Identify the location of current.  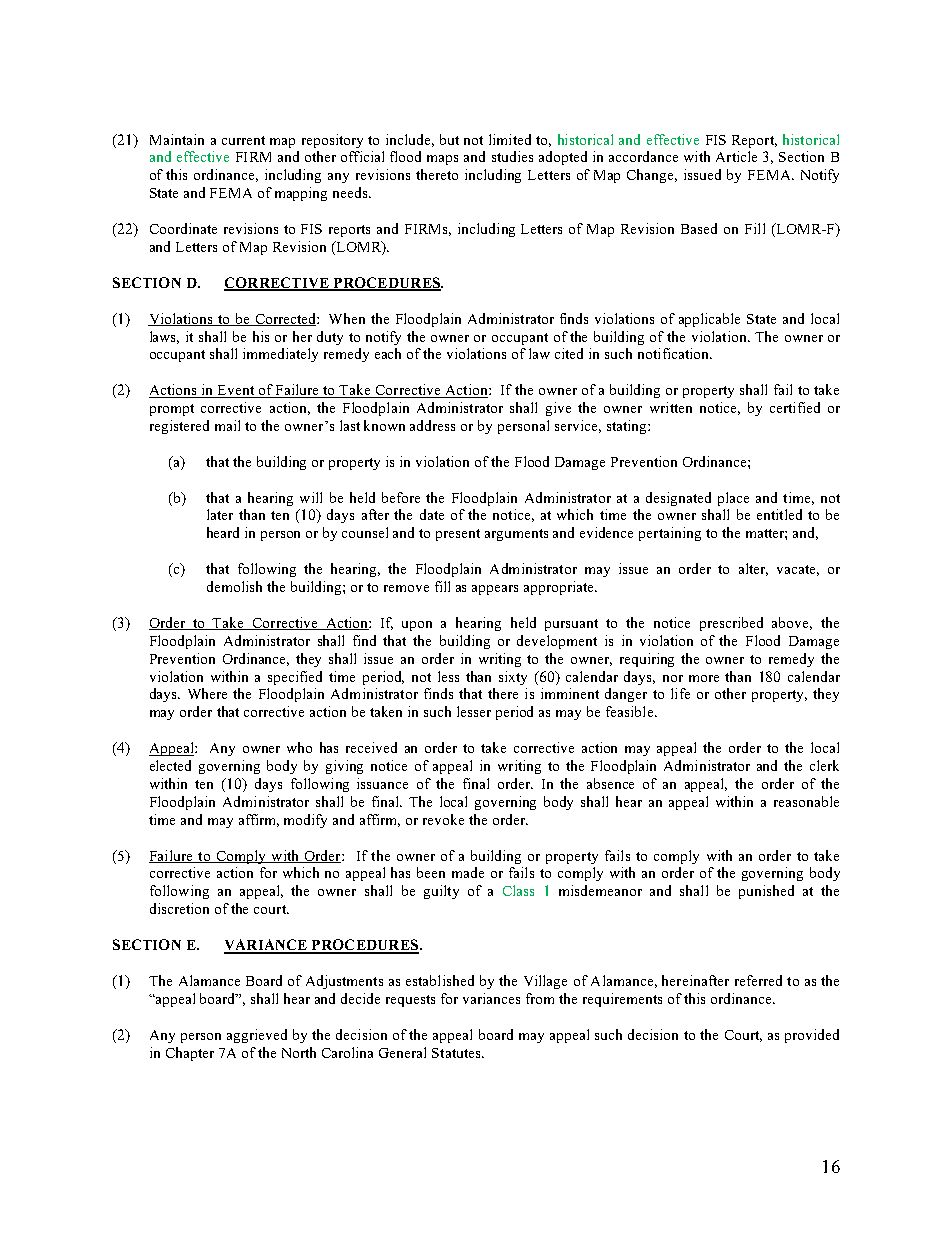
(243, 140).
